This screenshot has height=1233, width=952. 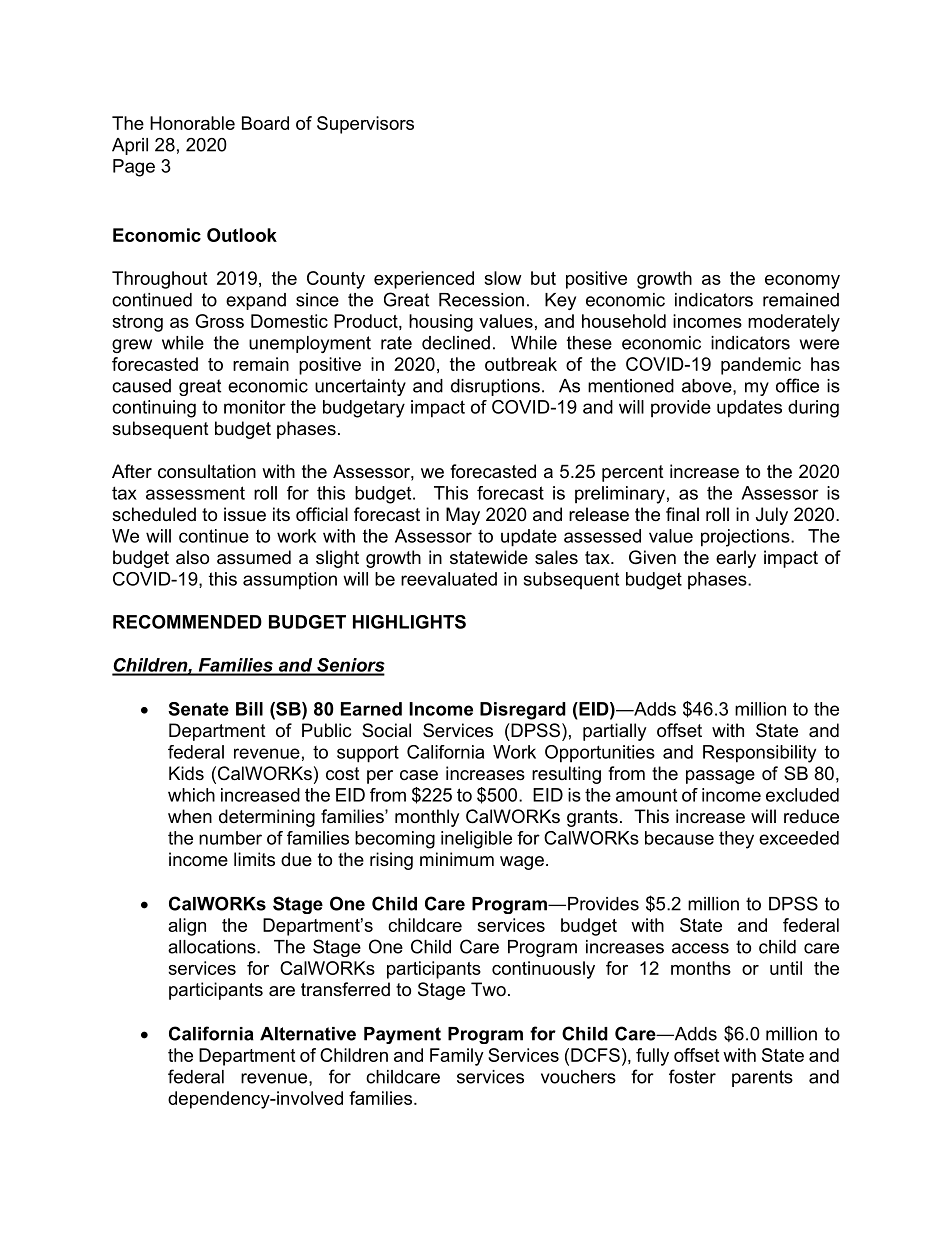 I want to click on Supervisors, so click(x=365, y=125).
